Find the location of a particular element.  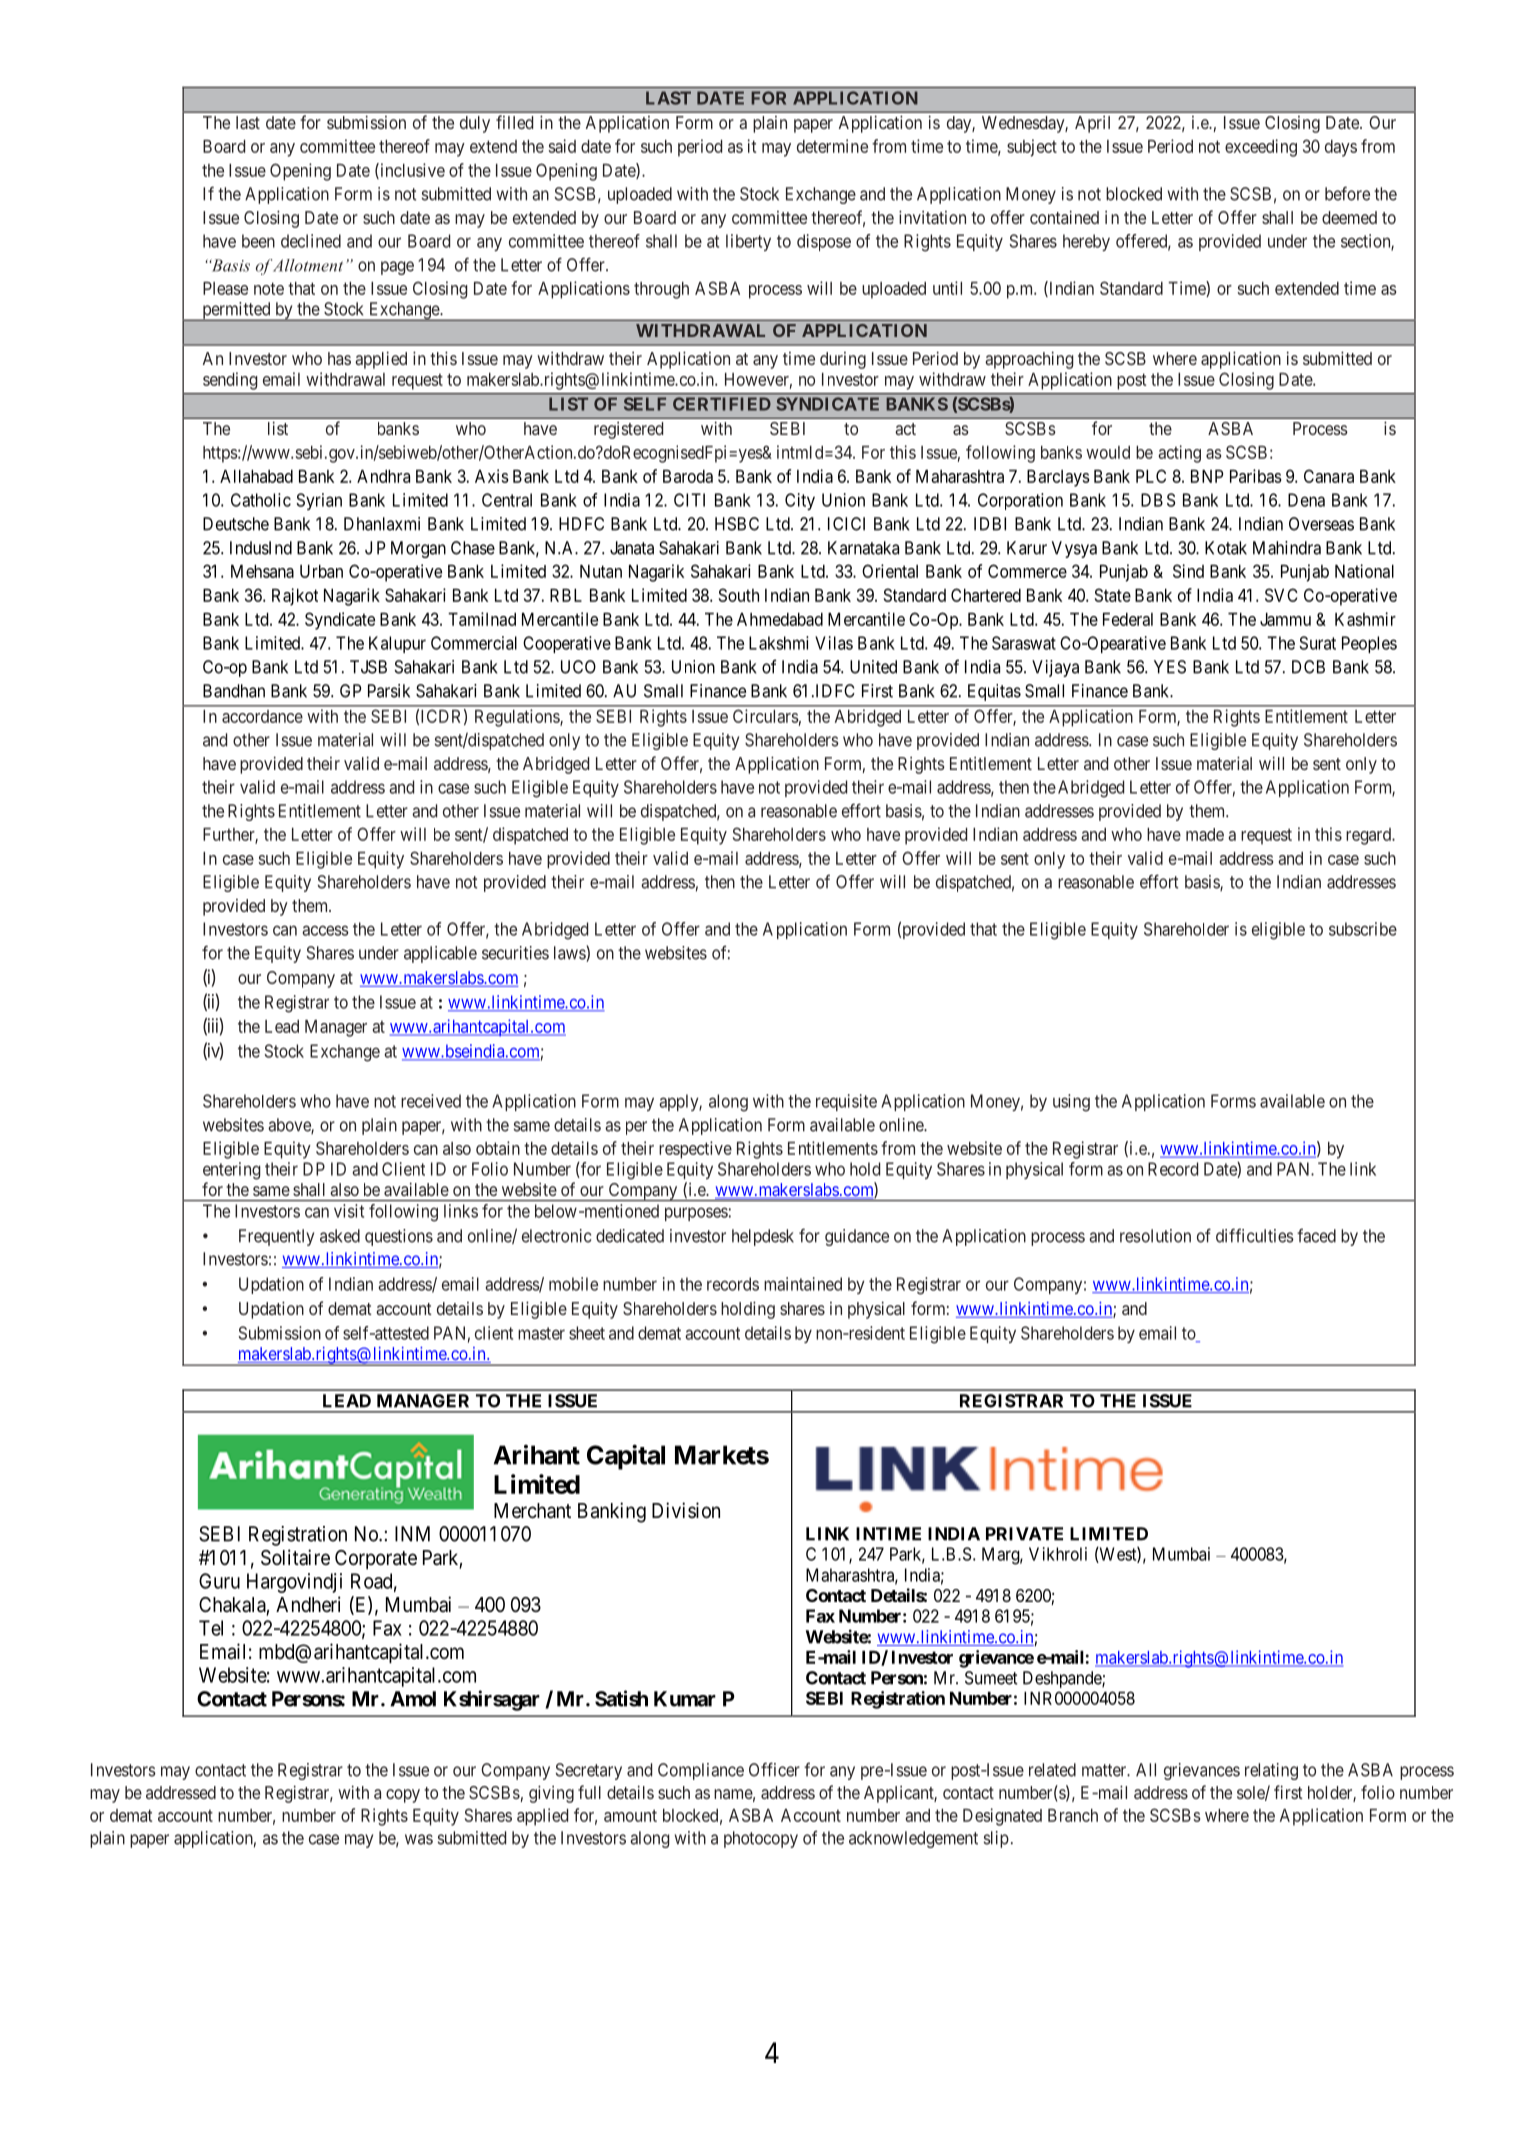

determine is located at coordinates (832, 146).
